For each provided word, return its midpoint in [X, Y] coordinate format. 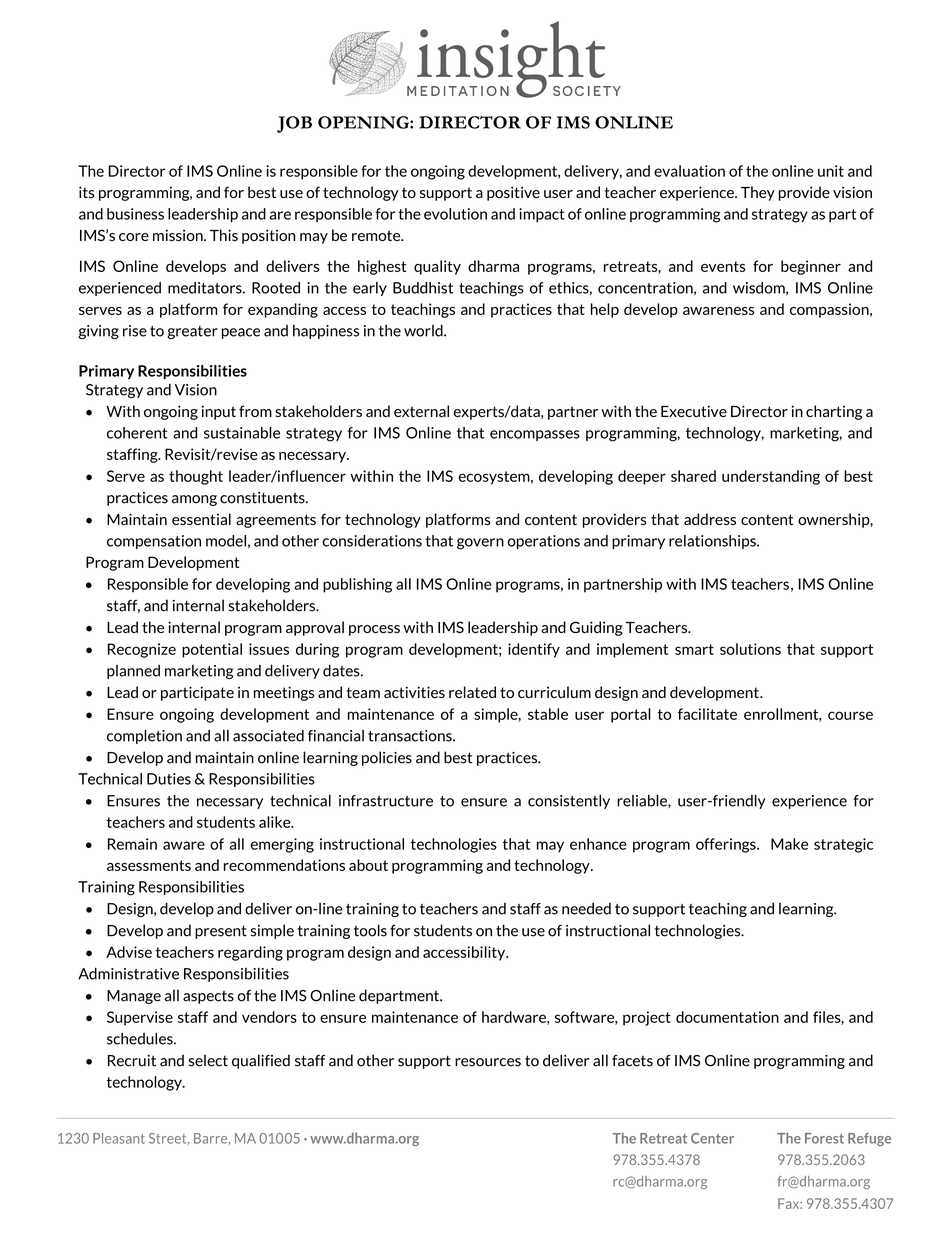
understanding [771, 477]
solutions [750, 649]
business [135, 214]
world [424, 330]
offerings [727, 845]
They [758, 193]
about [368, 865]
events [723, 266]
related [472, 692]
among [194, 500]
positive [513, 193]
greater [193, 332]
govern [480, 544]
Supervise [140, 1018]
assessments [149, 865]
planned [133, 672]
